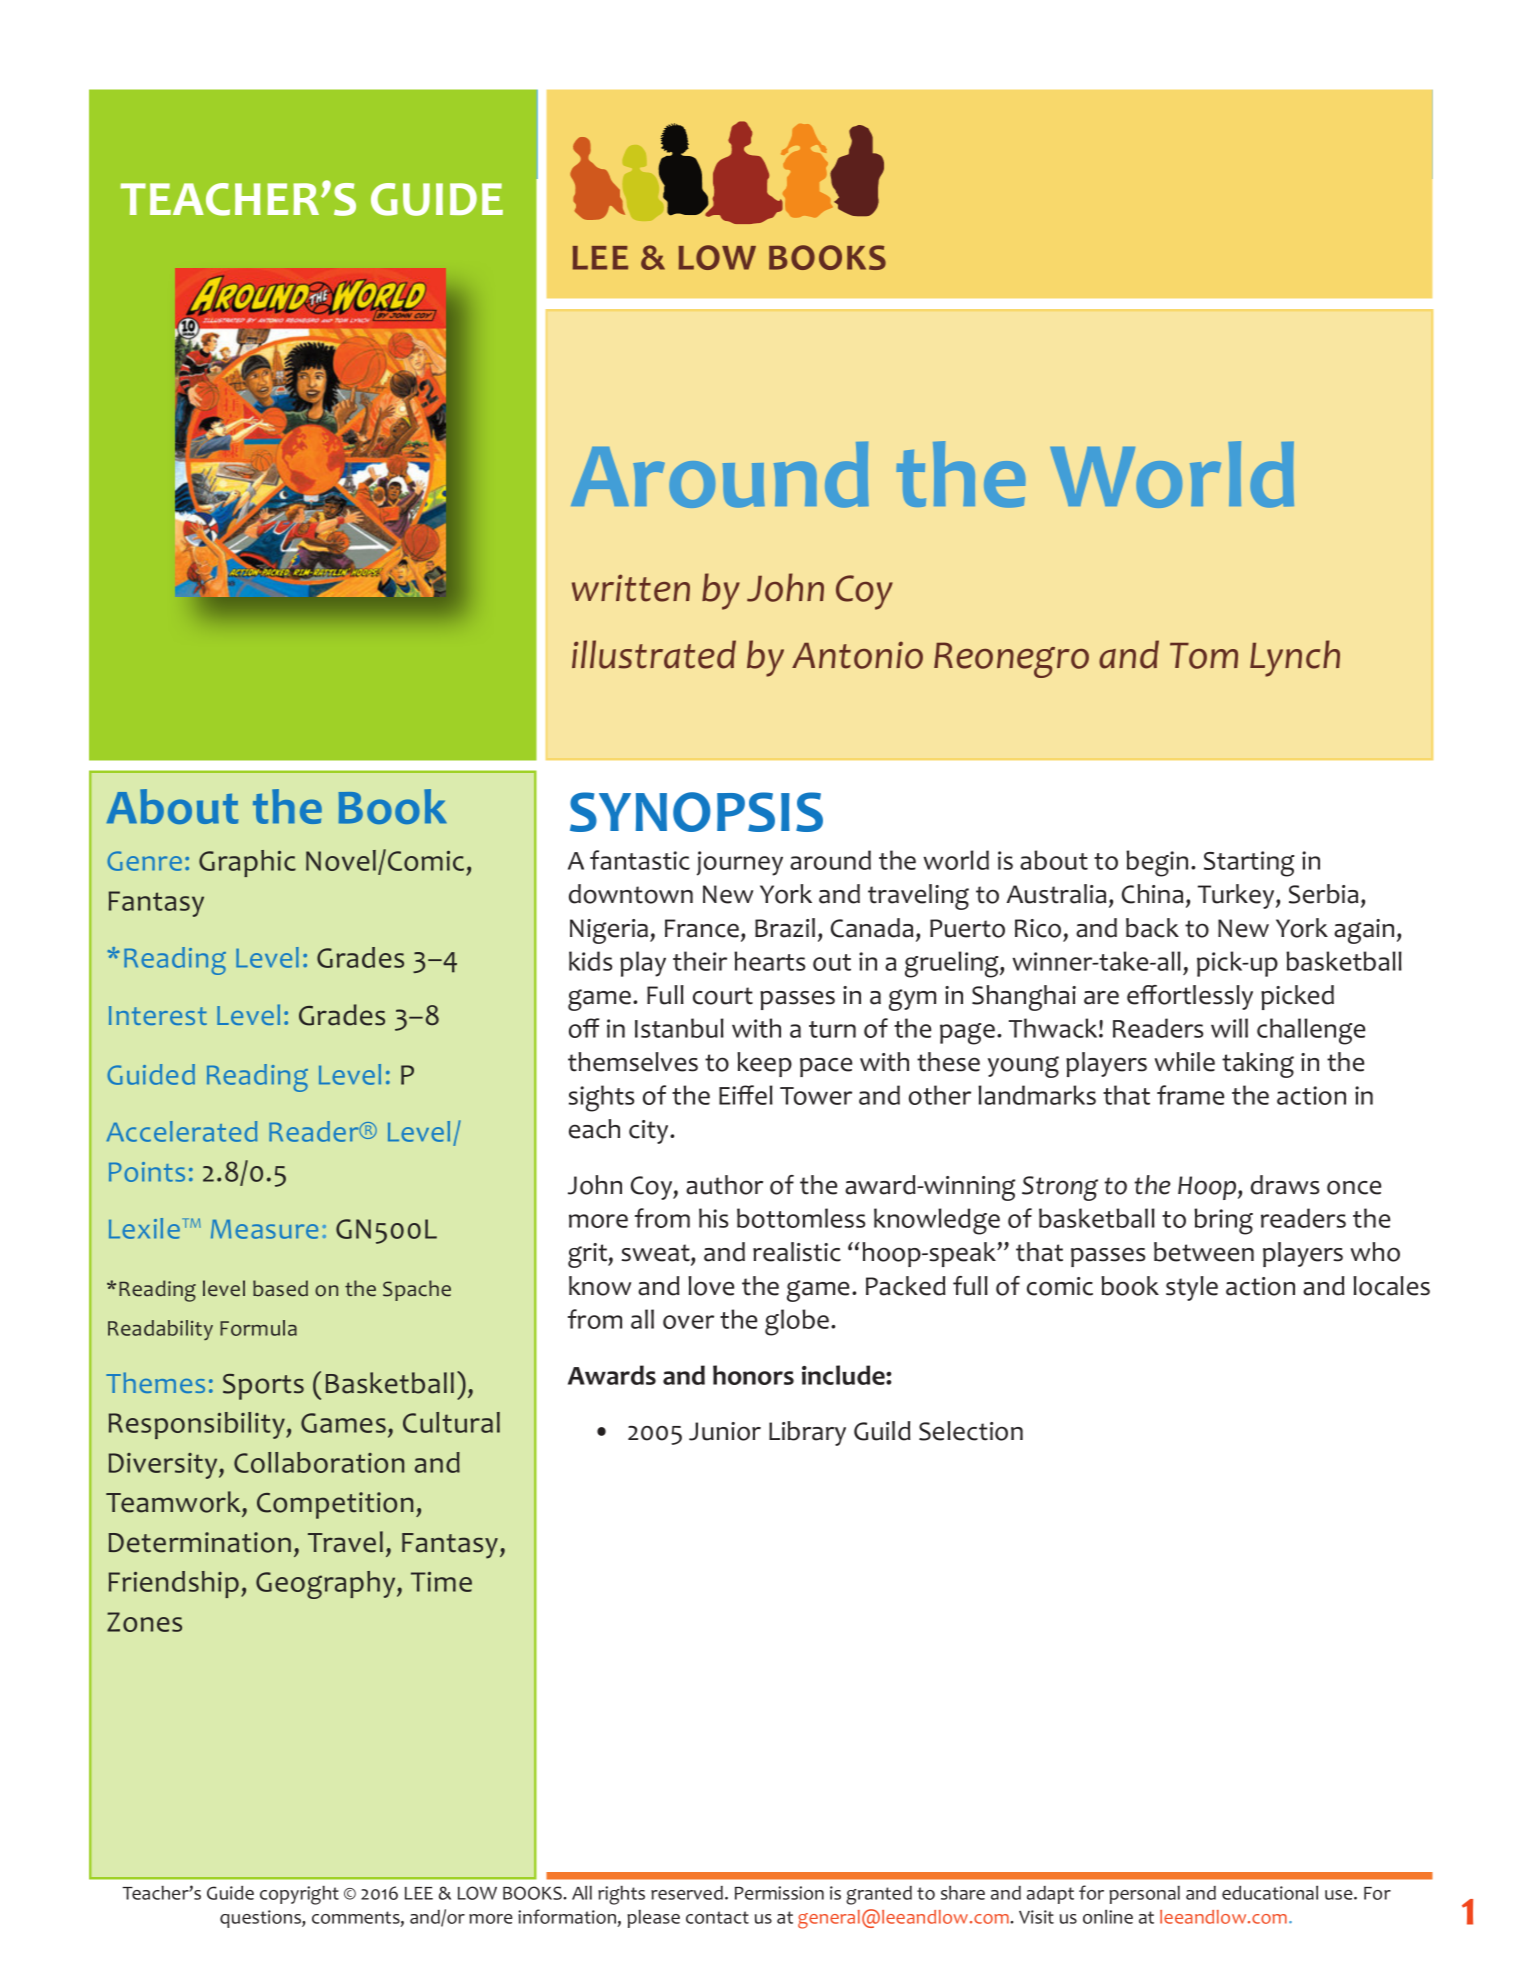  Describe the element at coordinates (1204, 1252) in the image. I see `between` at that location.
